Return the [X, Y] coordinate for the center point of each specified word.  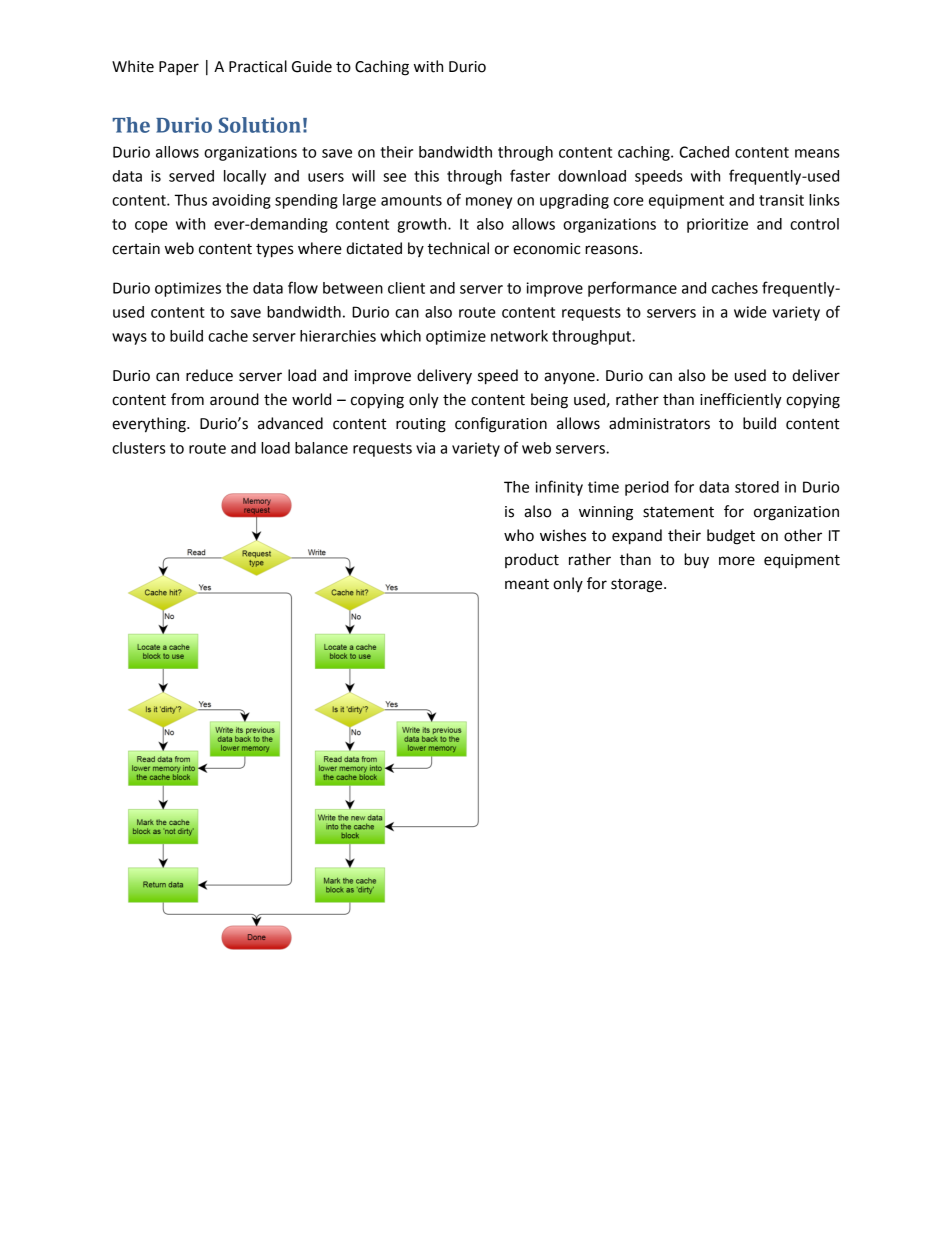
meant [527, 584]
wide [750, 312]
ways [129, 339]
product [532, 560]
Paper [179, 68]
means [817, 153]
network [519, 336]
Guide [312, 66]
